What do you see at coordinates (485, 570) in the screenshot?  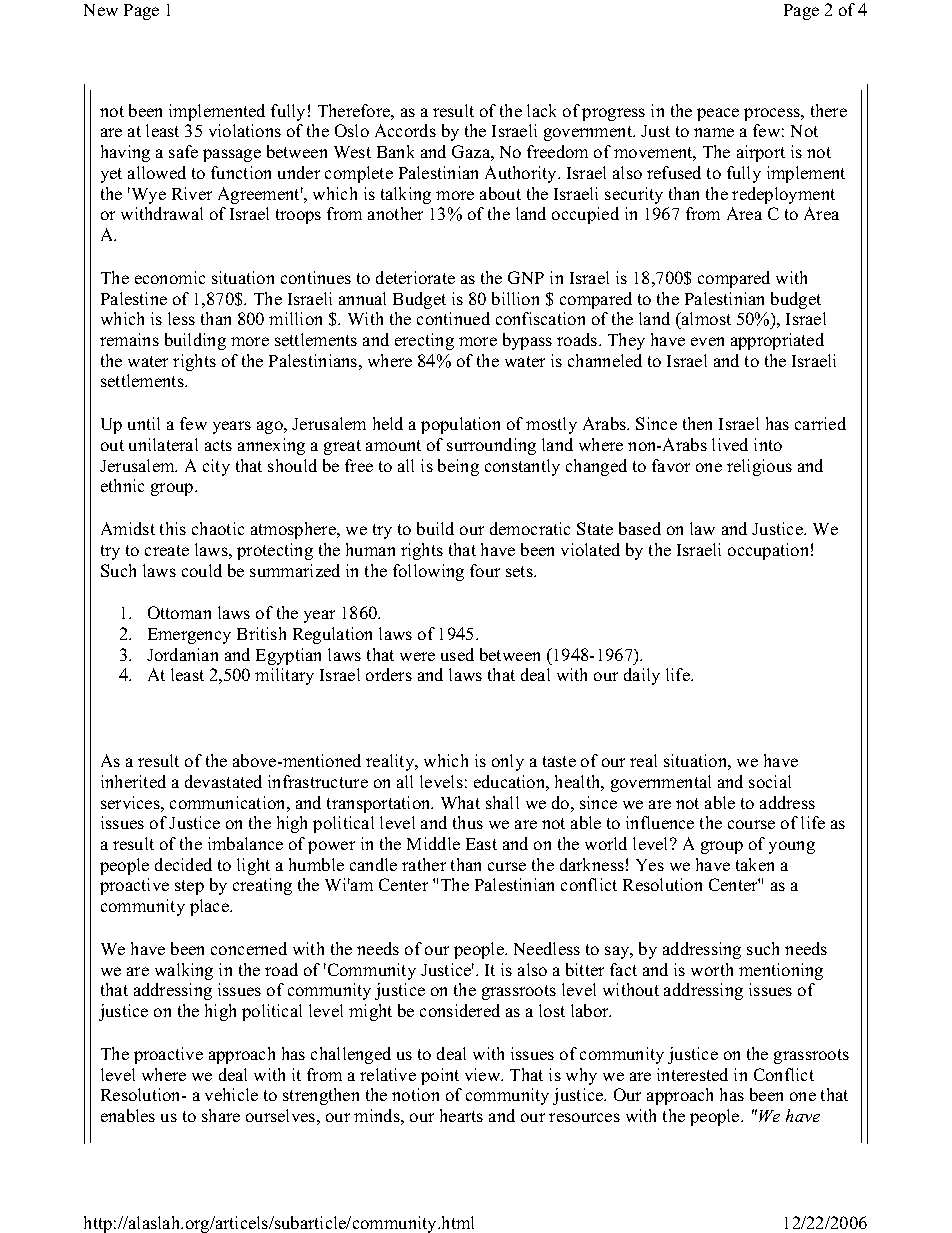 I see `four` at bounding box center [485, 570].
